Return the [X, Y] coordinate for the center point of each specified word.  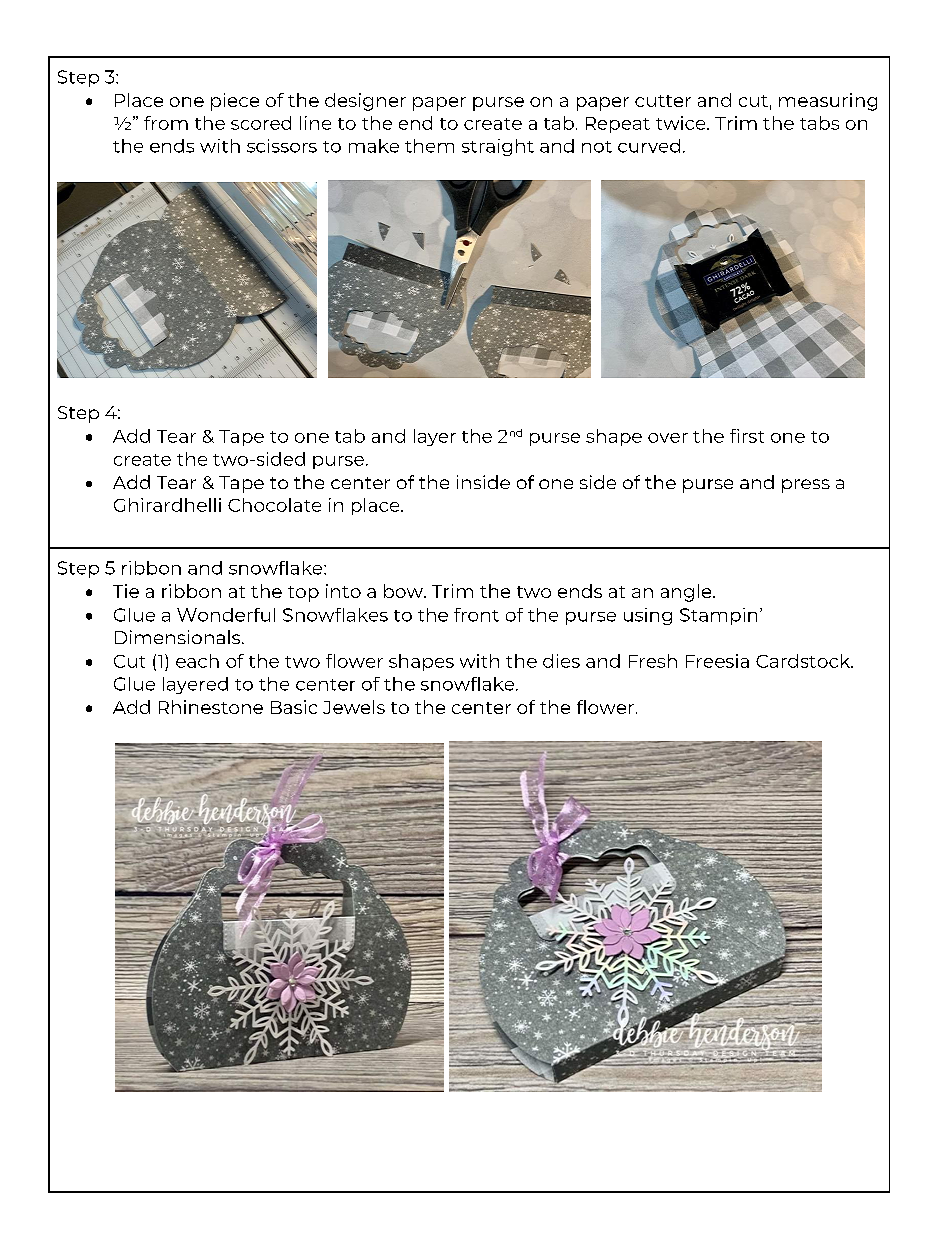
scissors [282, 146]
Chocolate [274, 505]
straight [498, 147]
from [166, 123]
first [747, 436]
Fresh [653, 661]
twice [682, 123]
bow [404, 591]
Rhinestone [211, 707]
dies [561, 661]
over [668, 438]
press [806, 486]
